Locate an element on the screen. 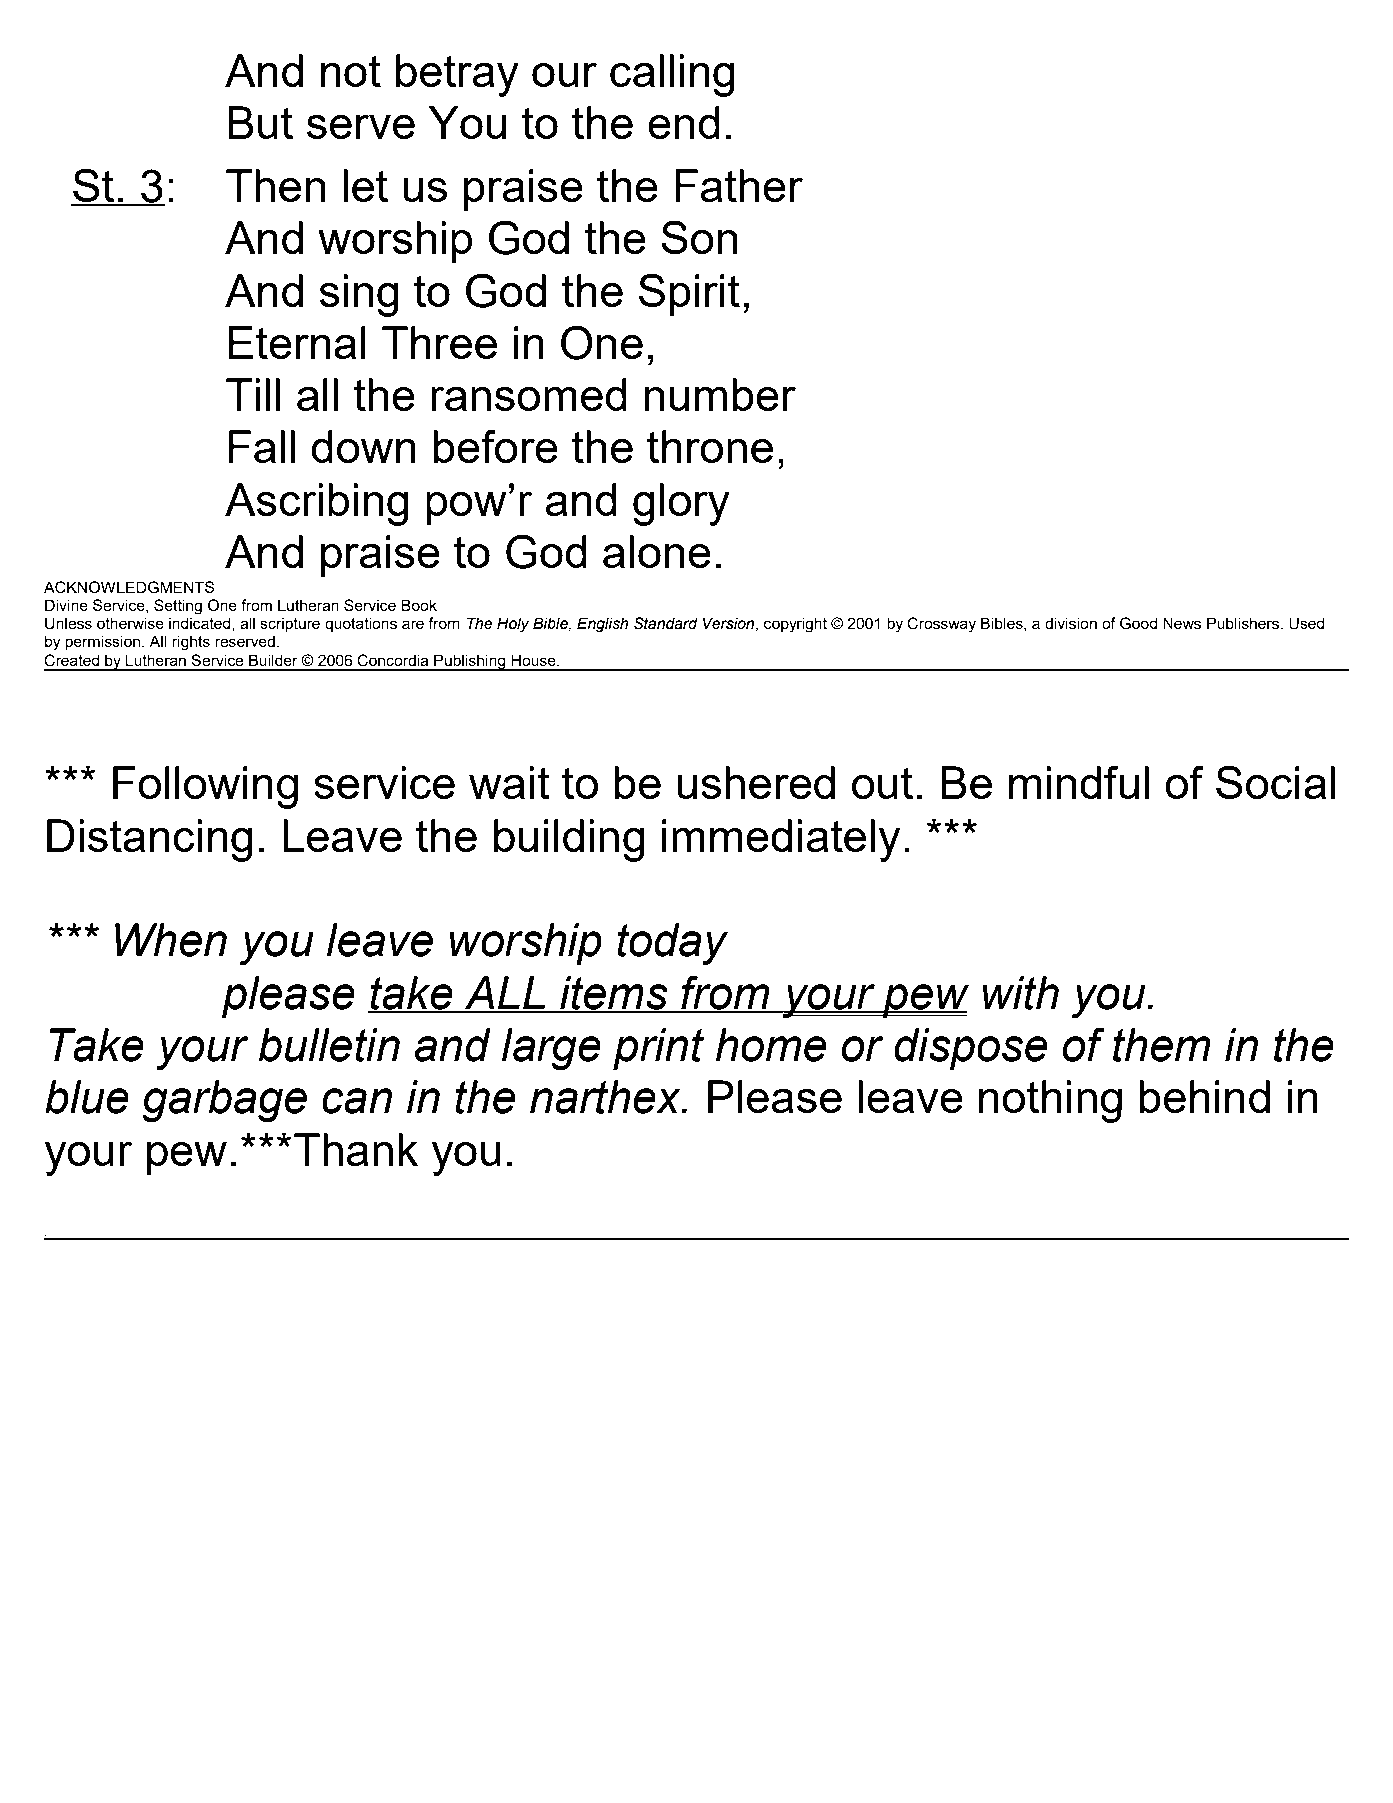 Image resolution: width=1393 pixels, height=1803 pixels. garbage is located at coordinates (225, 1101).
